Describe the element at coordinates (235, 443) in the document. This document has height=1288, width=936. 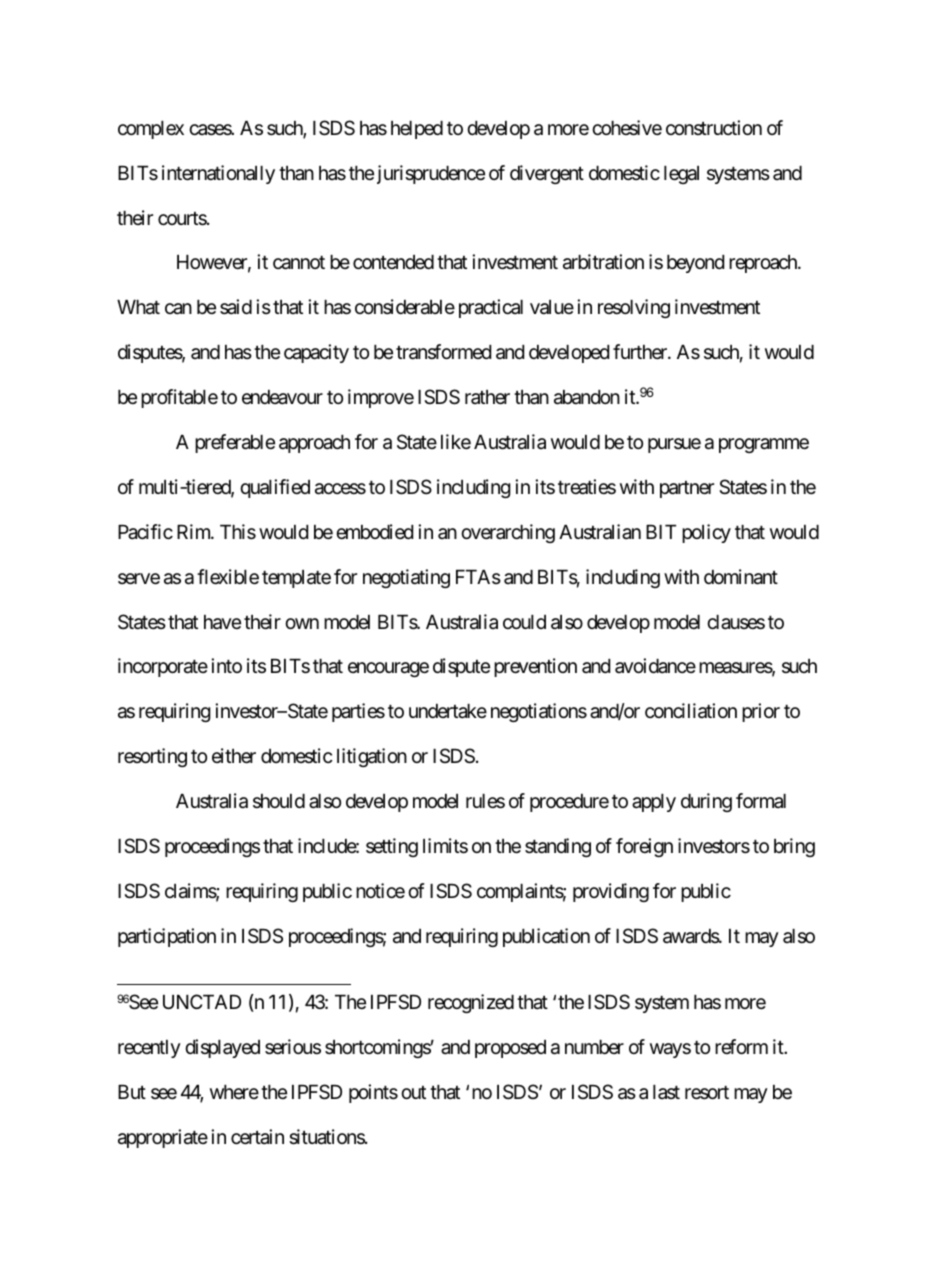
I see `preferable` at that location.
